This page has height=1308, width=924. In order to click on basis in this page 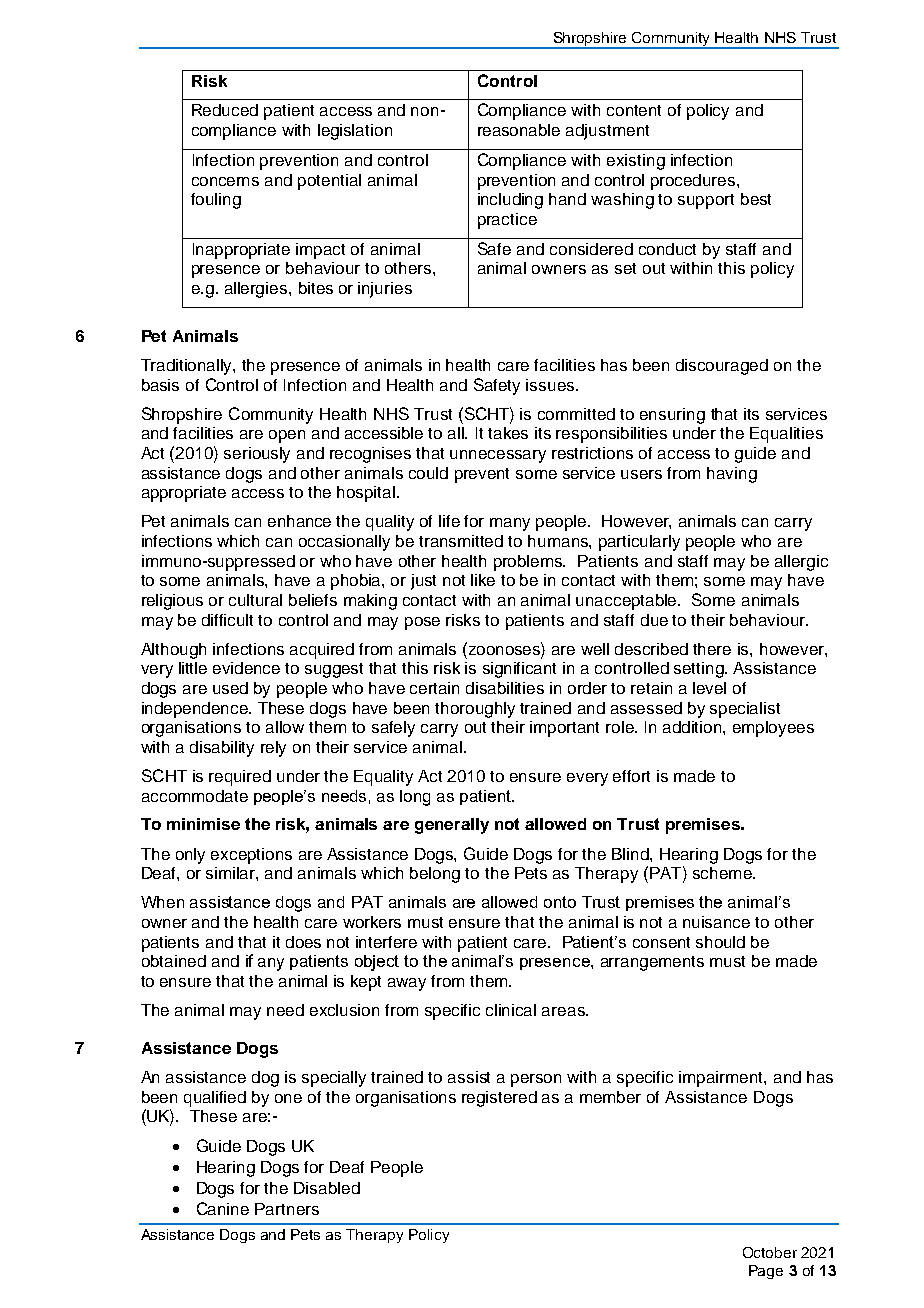, I will do `click(160, 385)`.
